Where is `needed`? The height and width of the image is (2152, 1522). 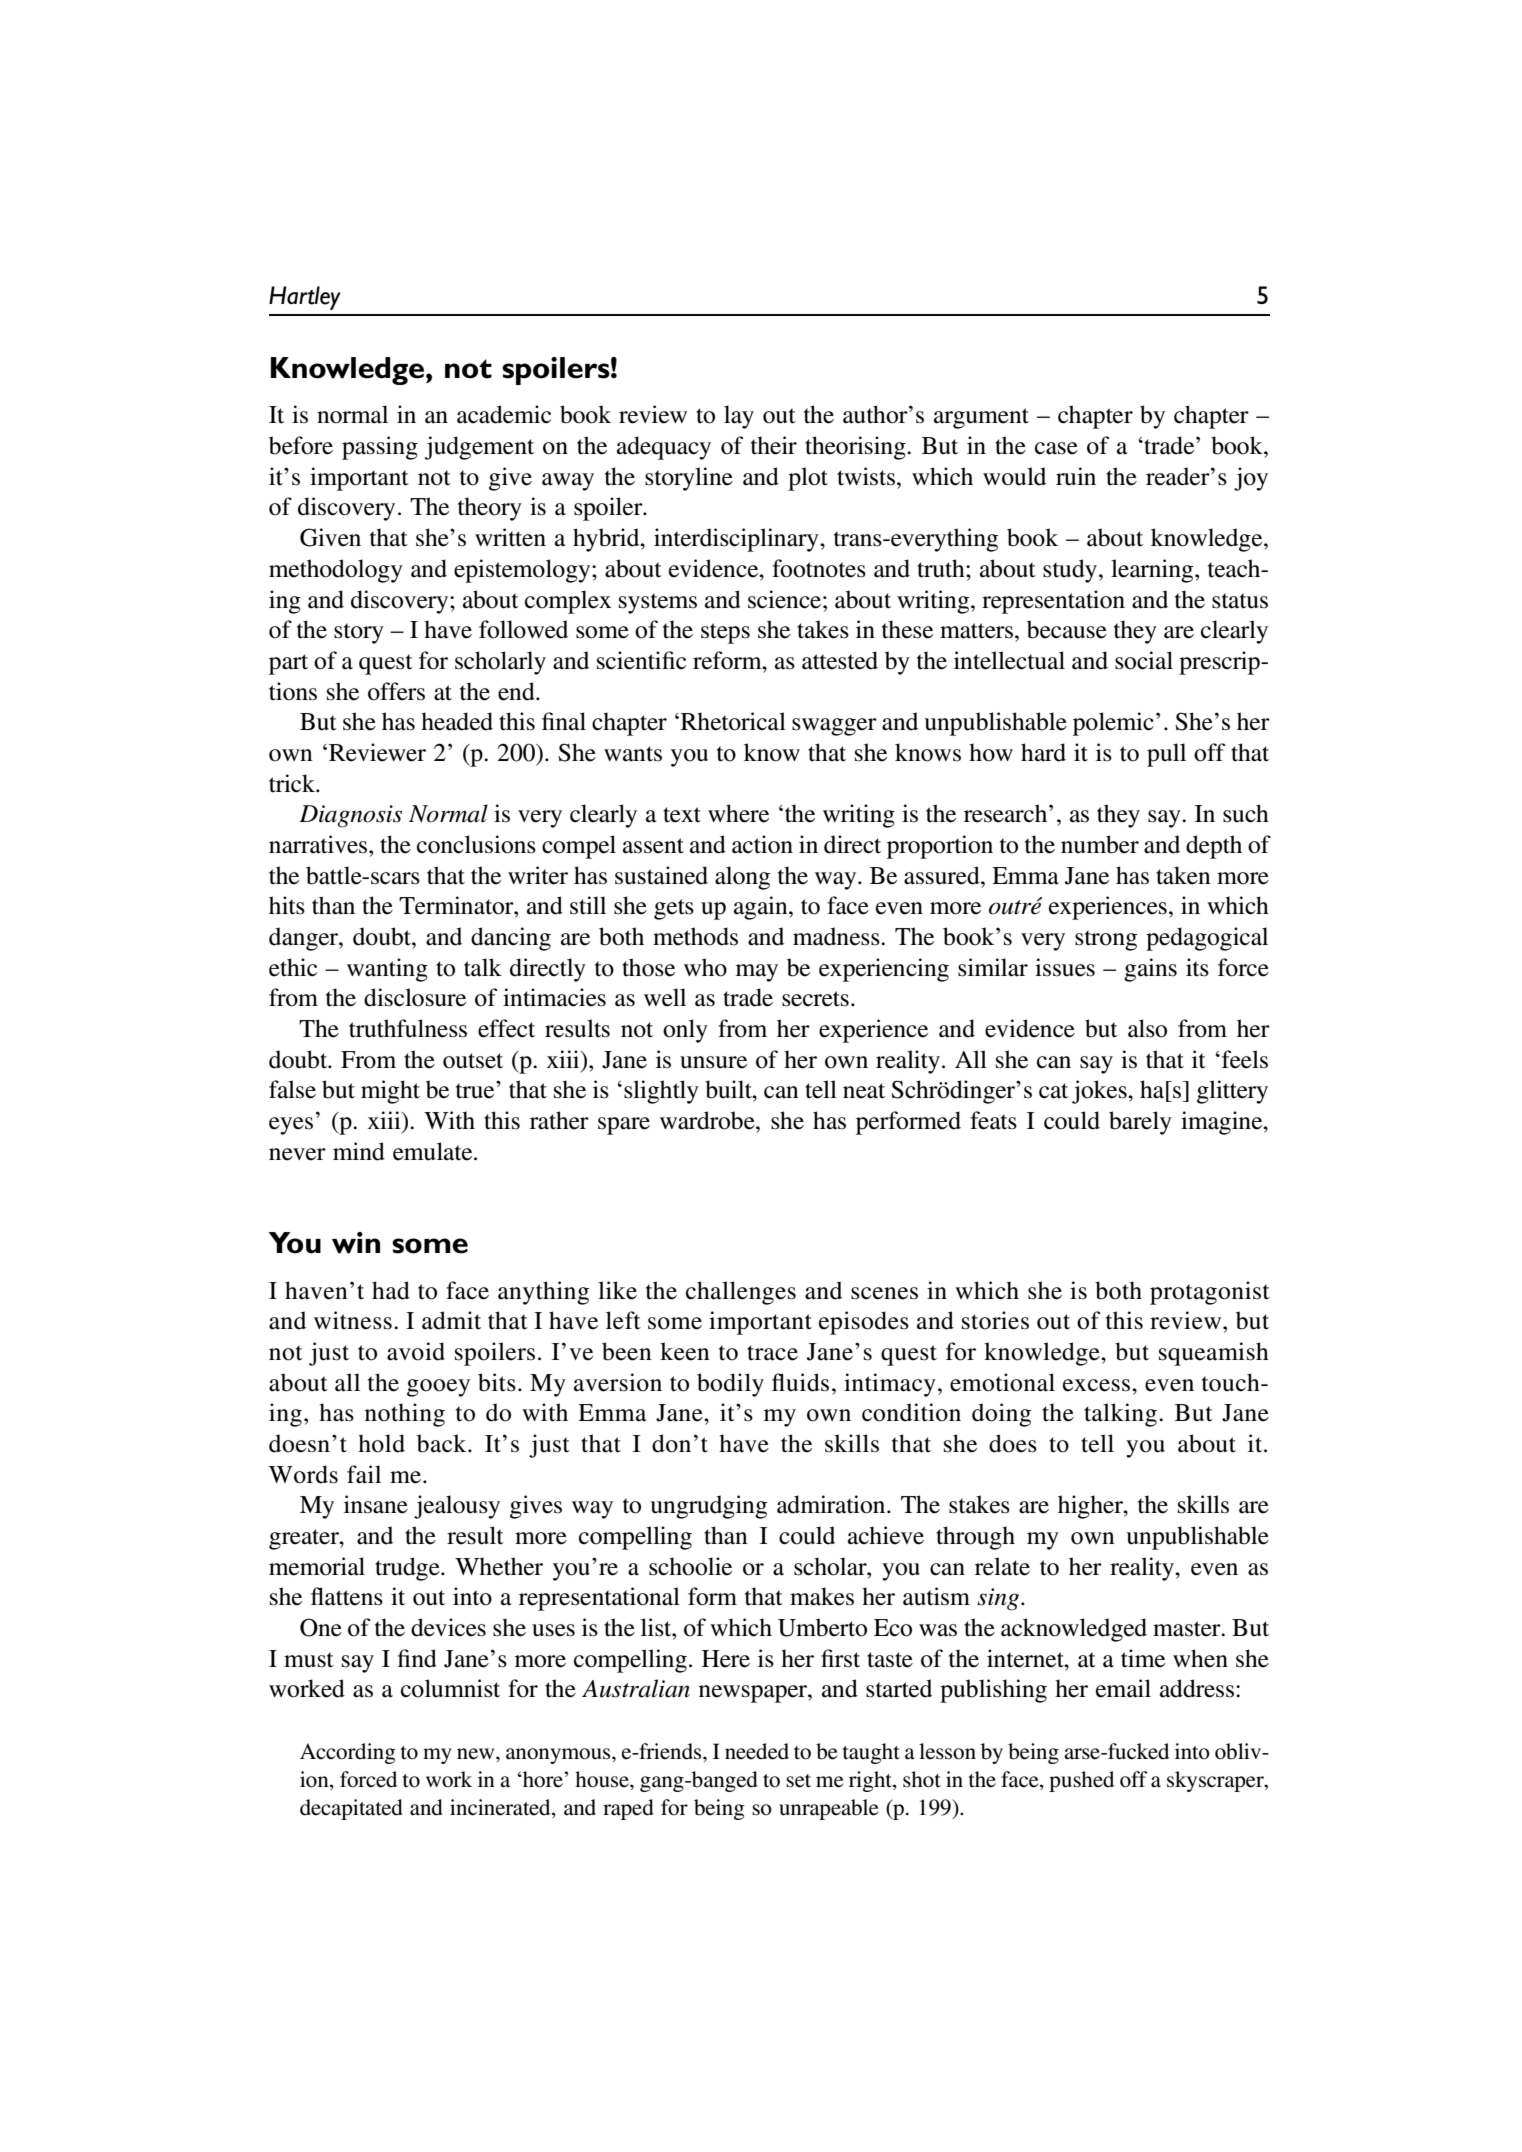
needed is located at coordinates (757, 1751).
